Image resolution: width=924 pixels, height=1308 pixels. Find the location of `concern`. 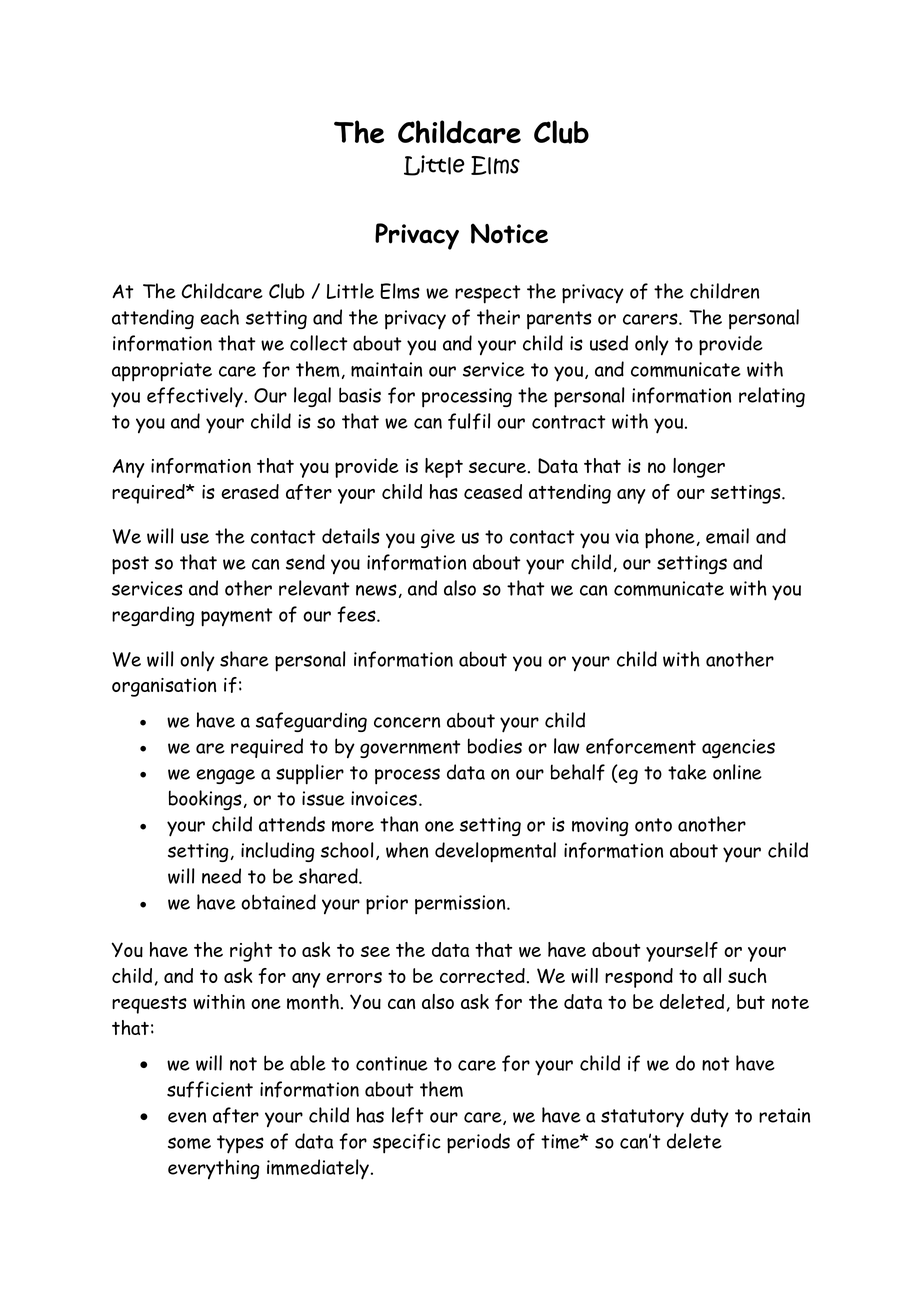

concern is located at coordinates (407, 722).
